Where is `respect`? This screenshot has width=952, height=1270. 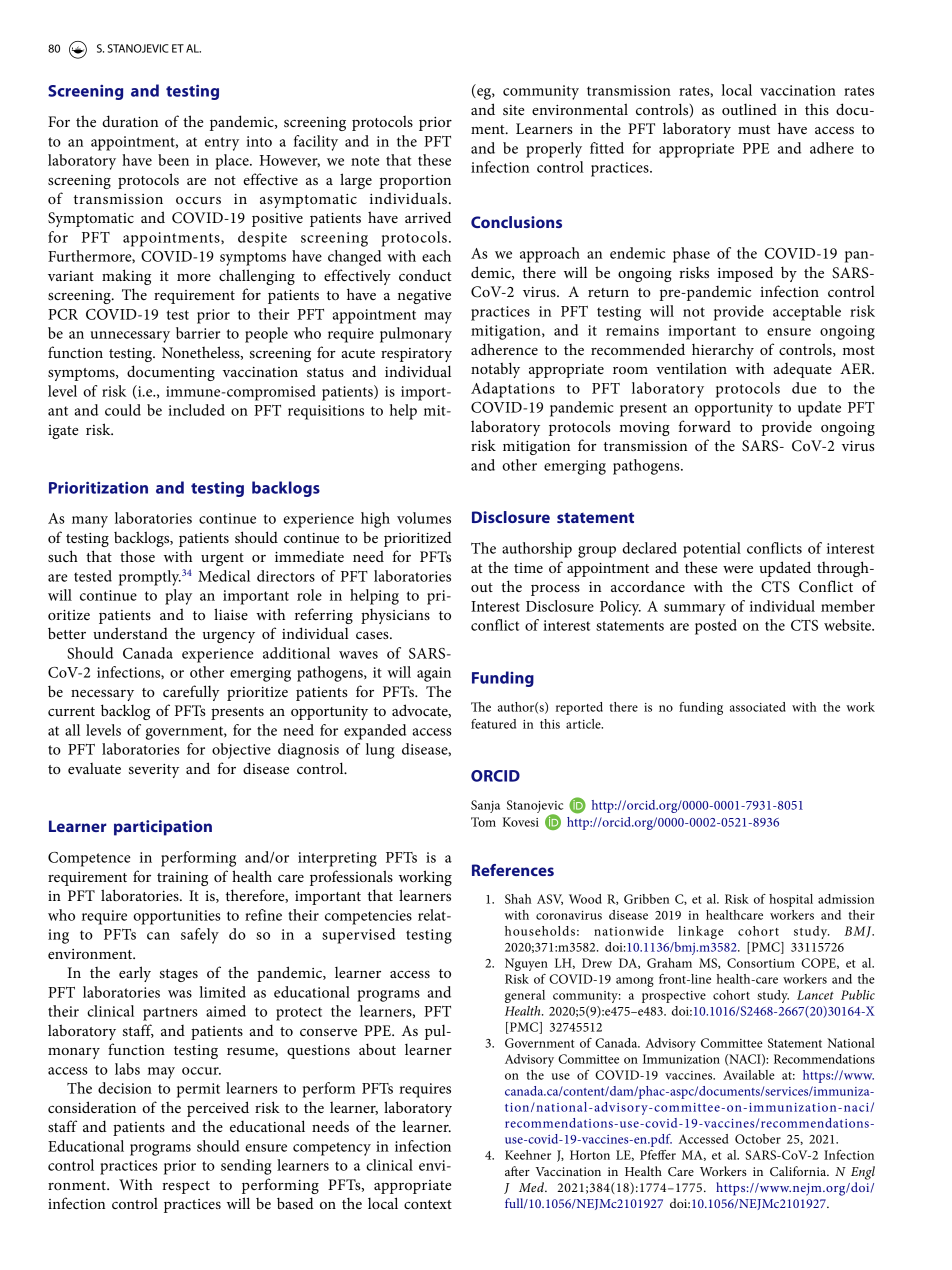
respect is located at coordinates (186, 1187).
